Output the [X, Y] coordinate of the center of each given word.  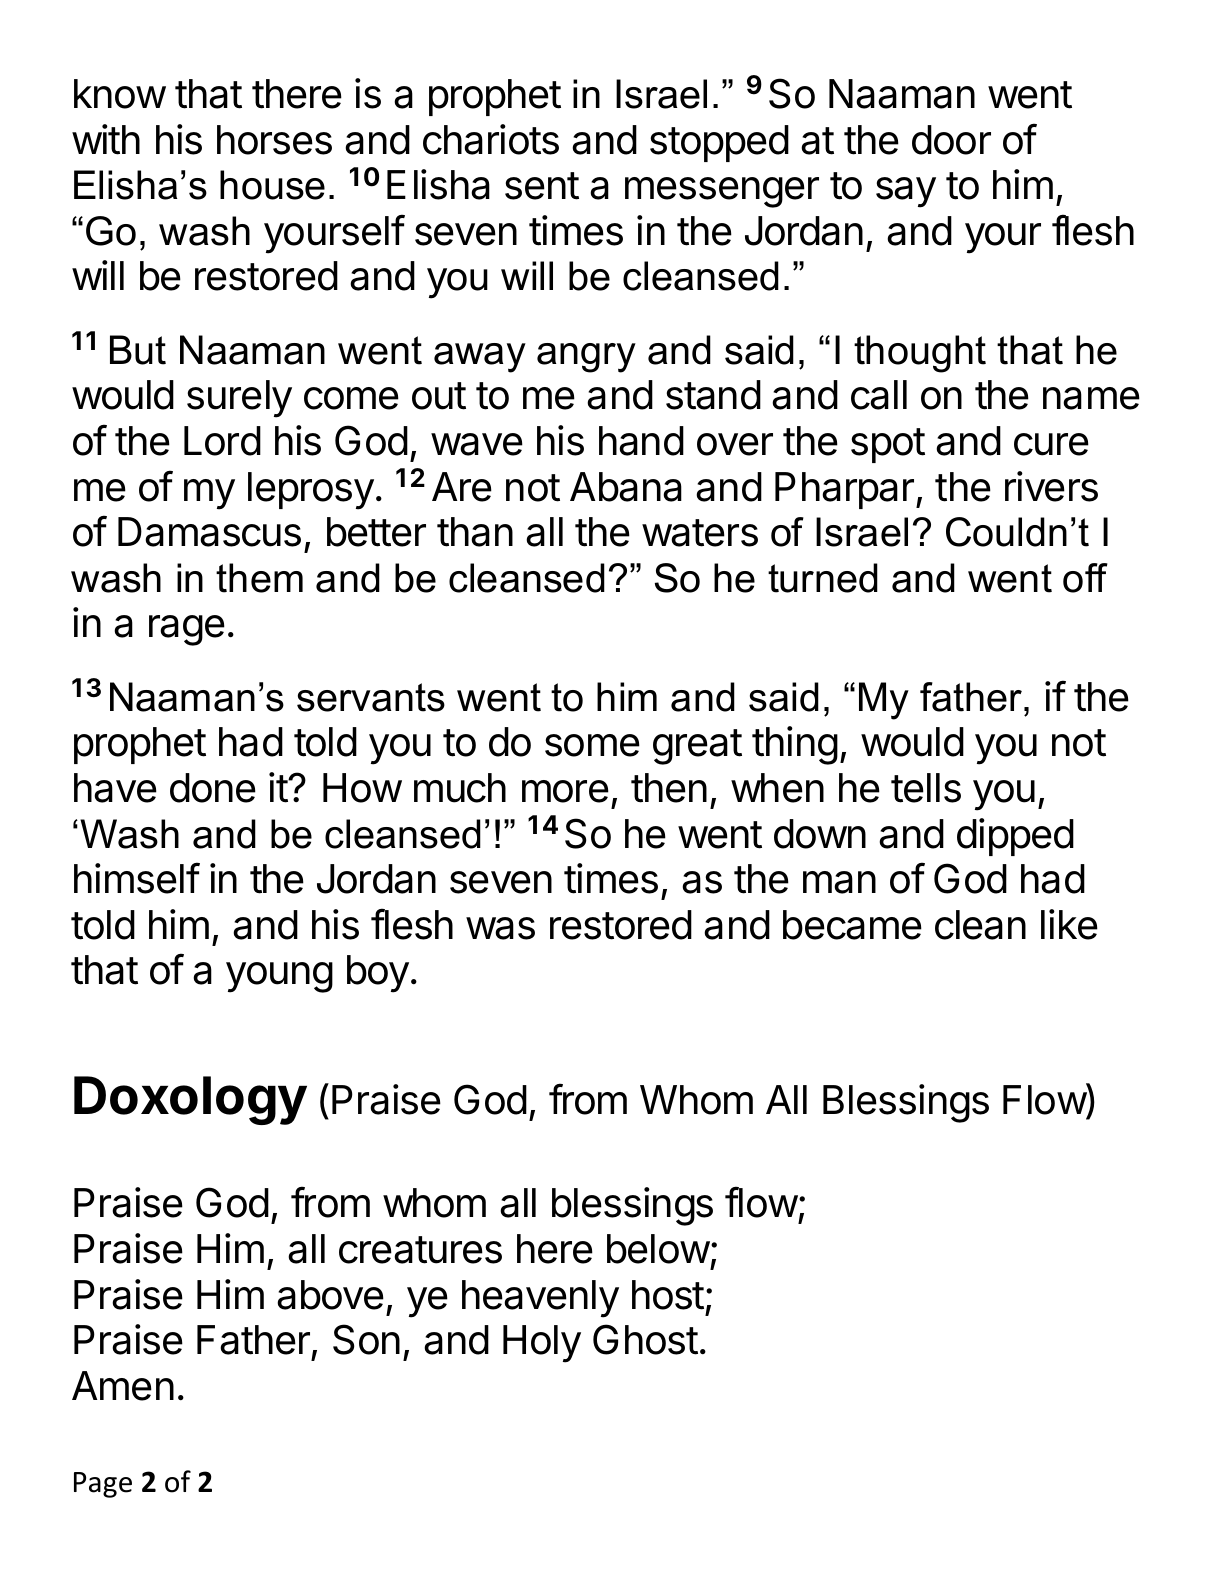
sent [542, 186]
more [565, 791]
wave [477, 444]
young [279, 977]
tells [926, 788]
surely [239, 399]
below [658, 1249]
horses [274, 140]
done [213, 788]
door [951, 140]
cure [1051, 444]
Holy [542, 1344]
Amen [123, 1386]
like [1069, 924]
